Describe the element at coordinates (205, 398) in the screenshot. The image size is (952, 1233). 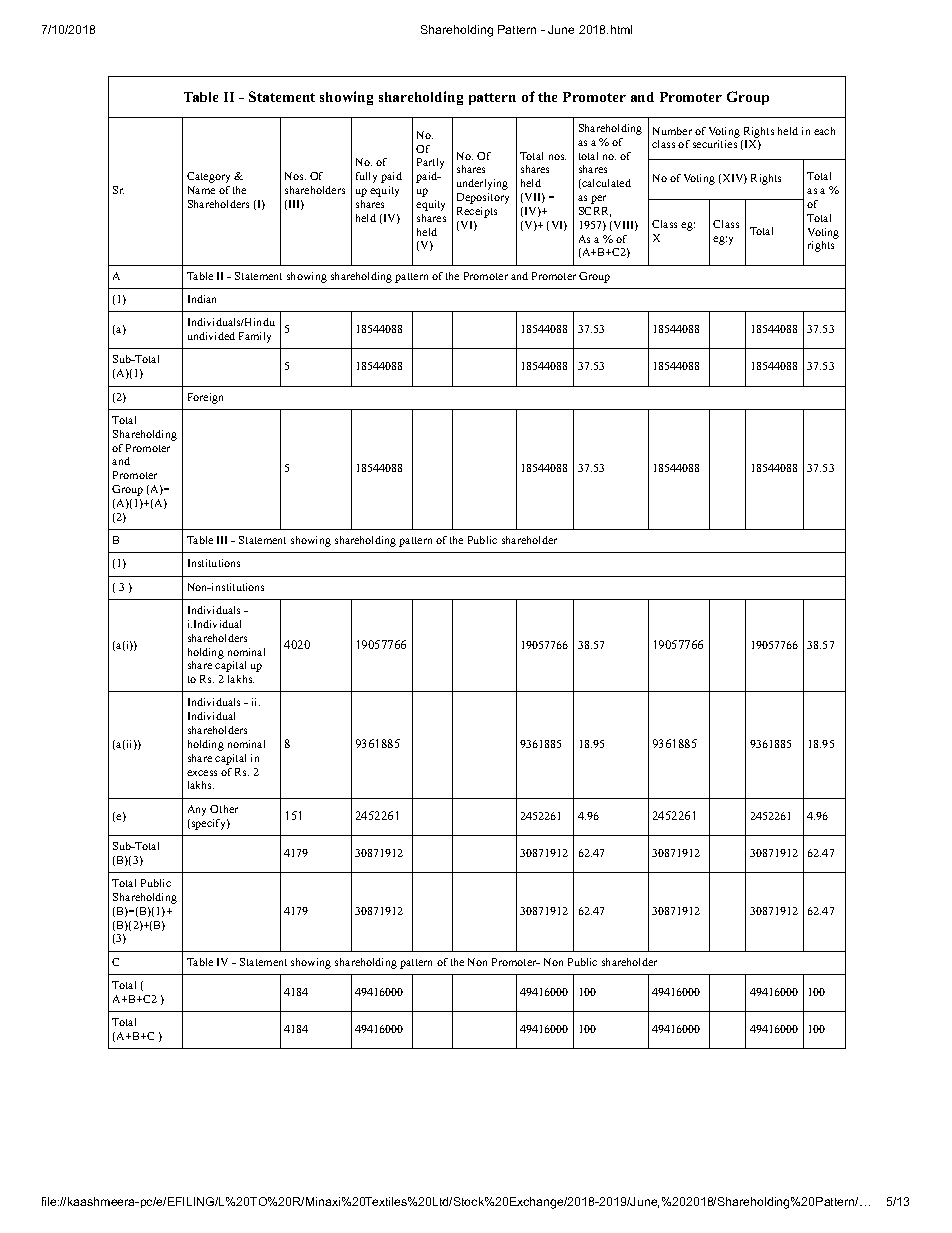
I see `Foreign` at that location.
